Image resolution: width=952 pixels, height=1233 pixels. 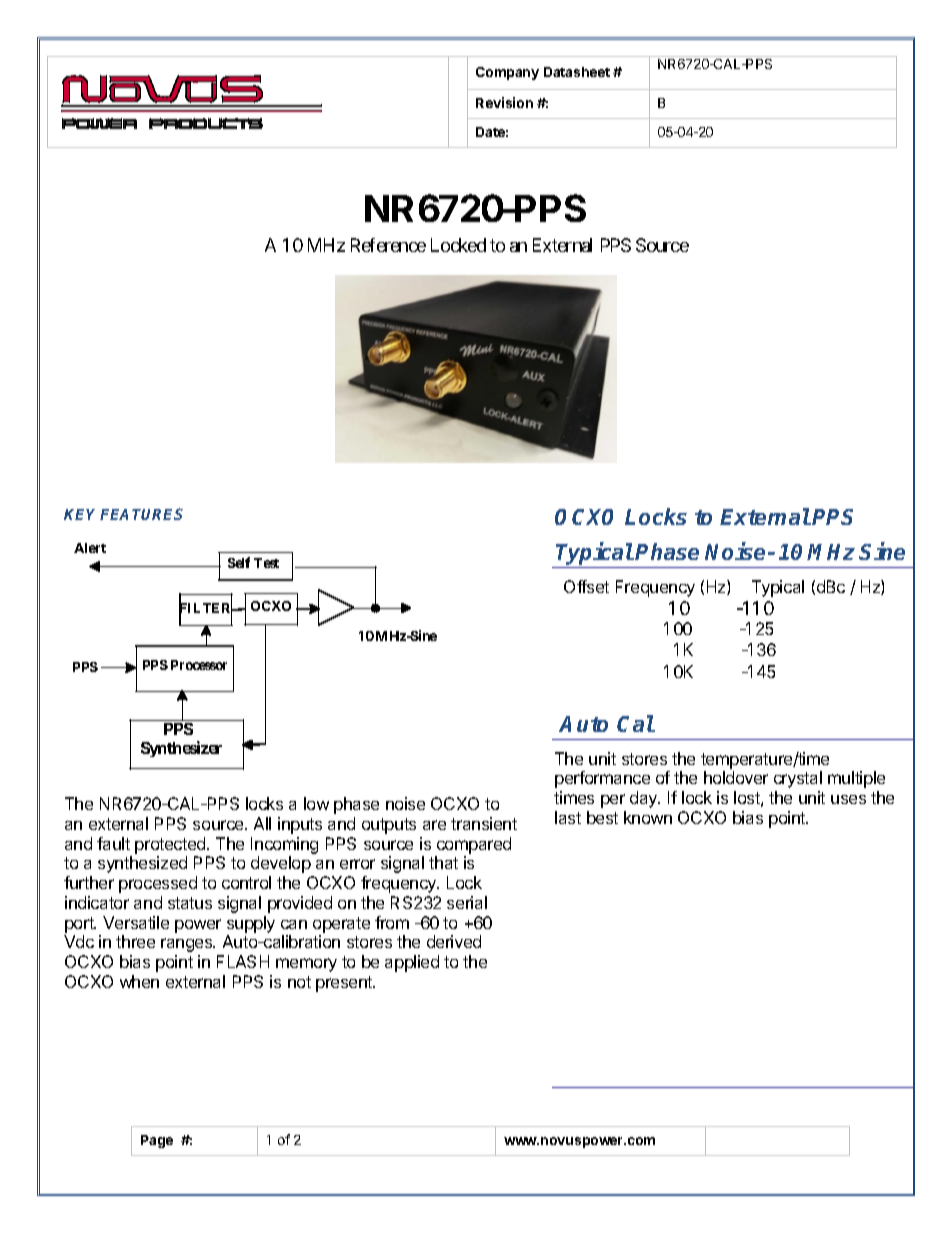 What do you see at coordinates (206, 608) in the document?
I see `FILTER` at bounding box center [206, 608].
